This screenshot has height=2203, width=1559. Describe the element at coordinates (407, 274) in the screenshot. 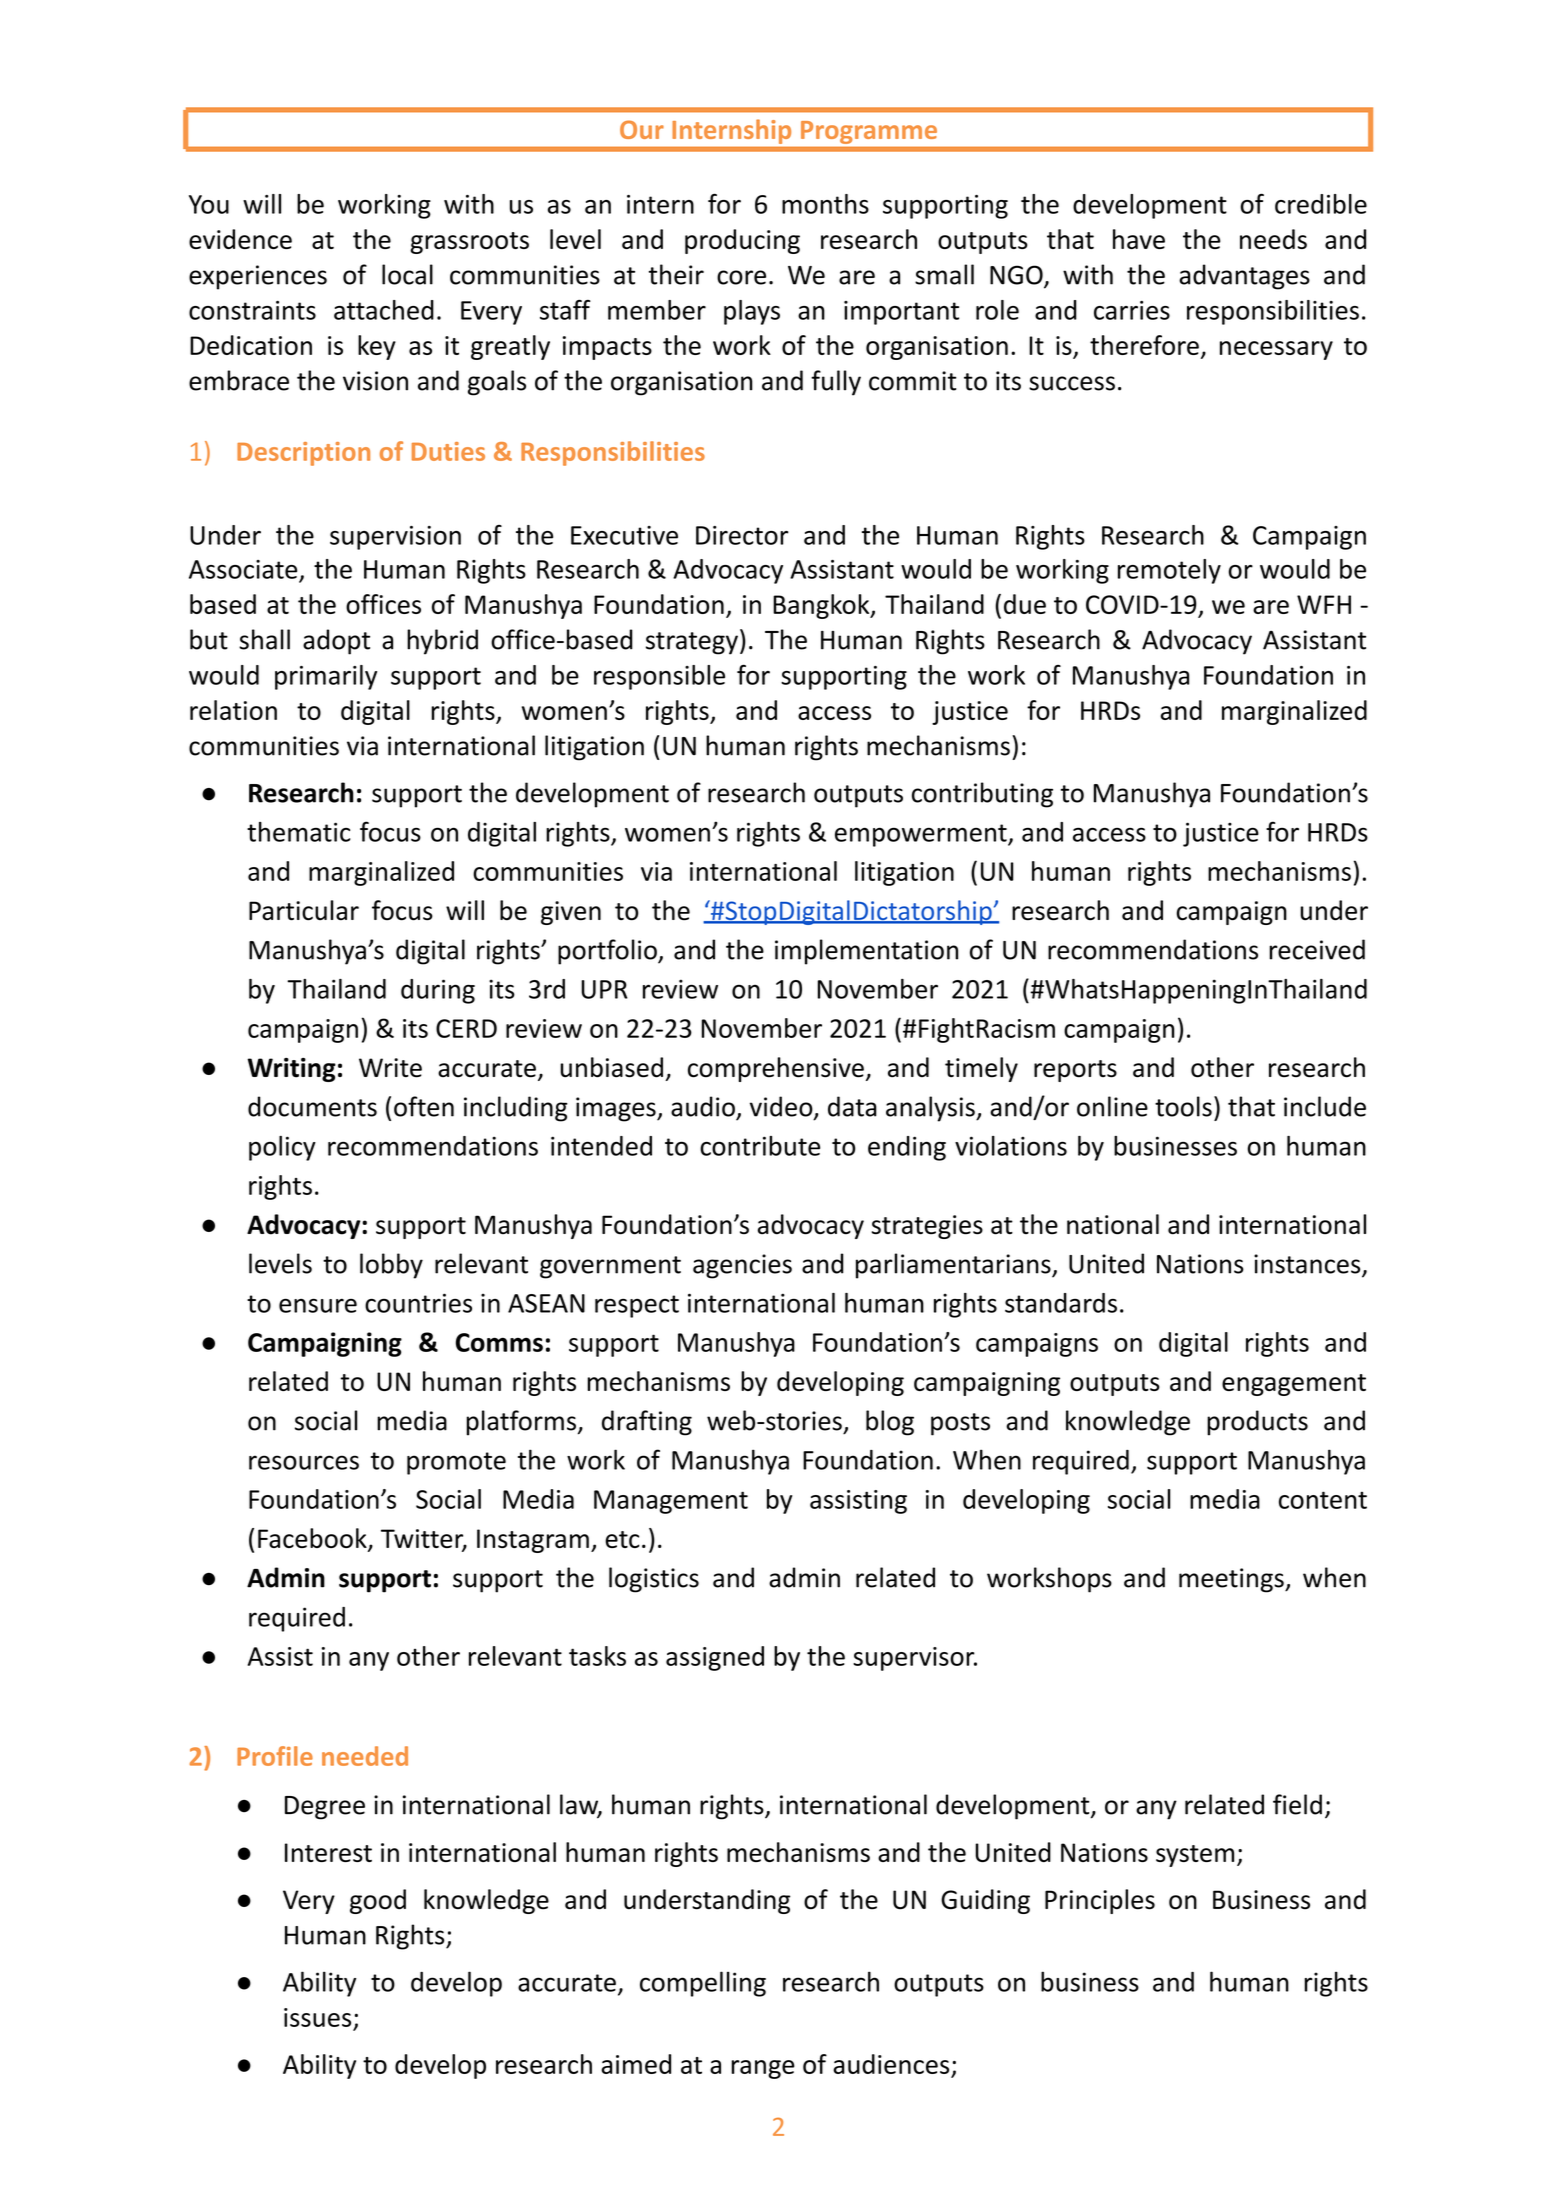

I see `local` at that location.
